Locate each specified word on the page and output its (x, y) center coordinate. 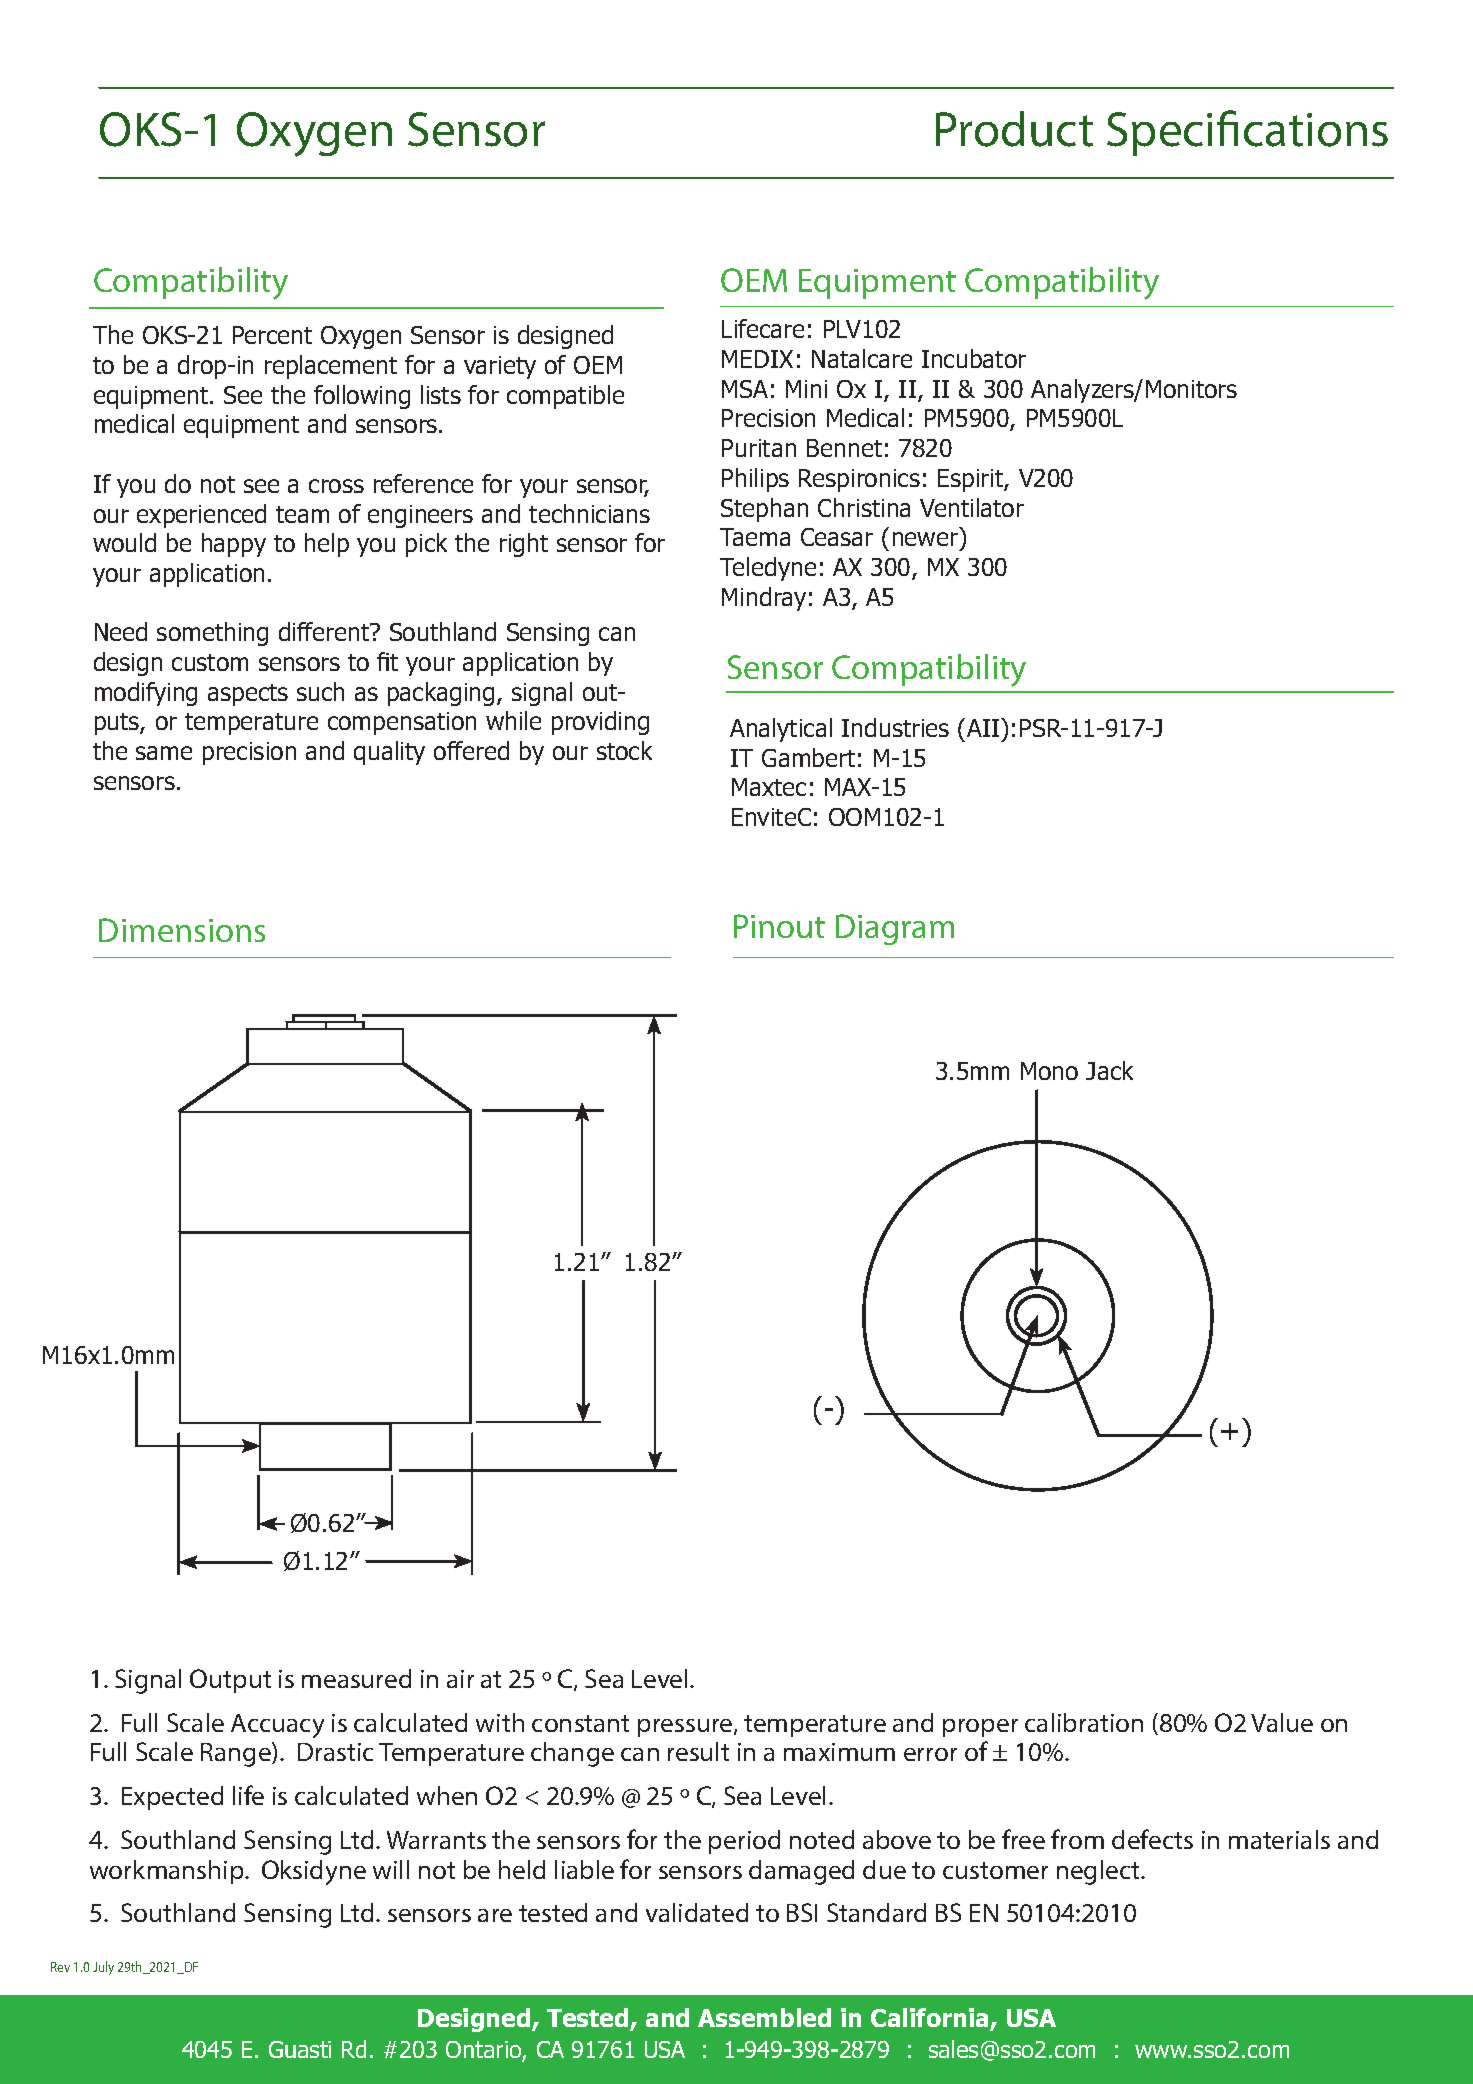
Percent (272, 335)
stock (624, 750)
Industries (895, 727)
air (460, 1679)
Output (230, 1681)
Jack (1109, 1070)
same (164, 753)
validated (697, 1912)
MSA (745, 389)
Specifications (1247, 133)
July (103, 1968)
